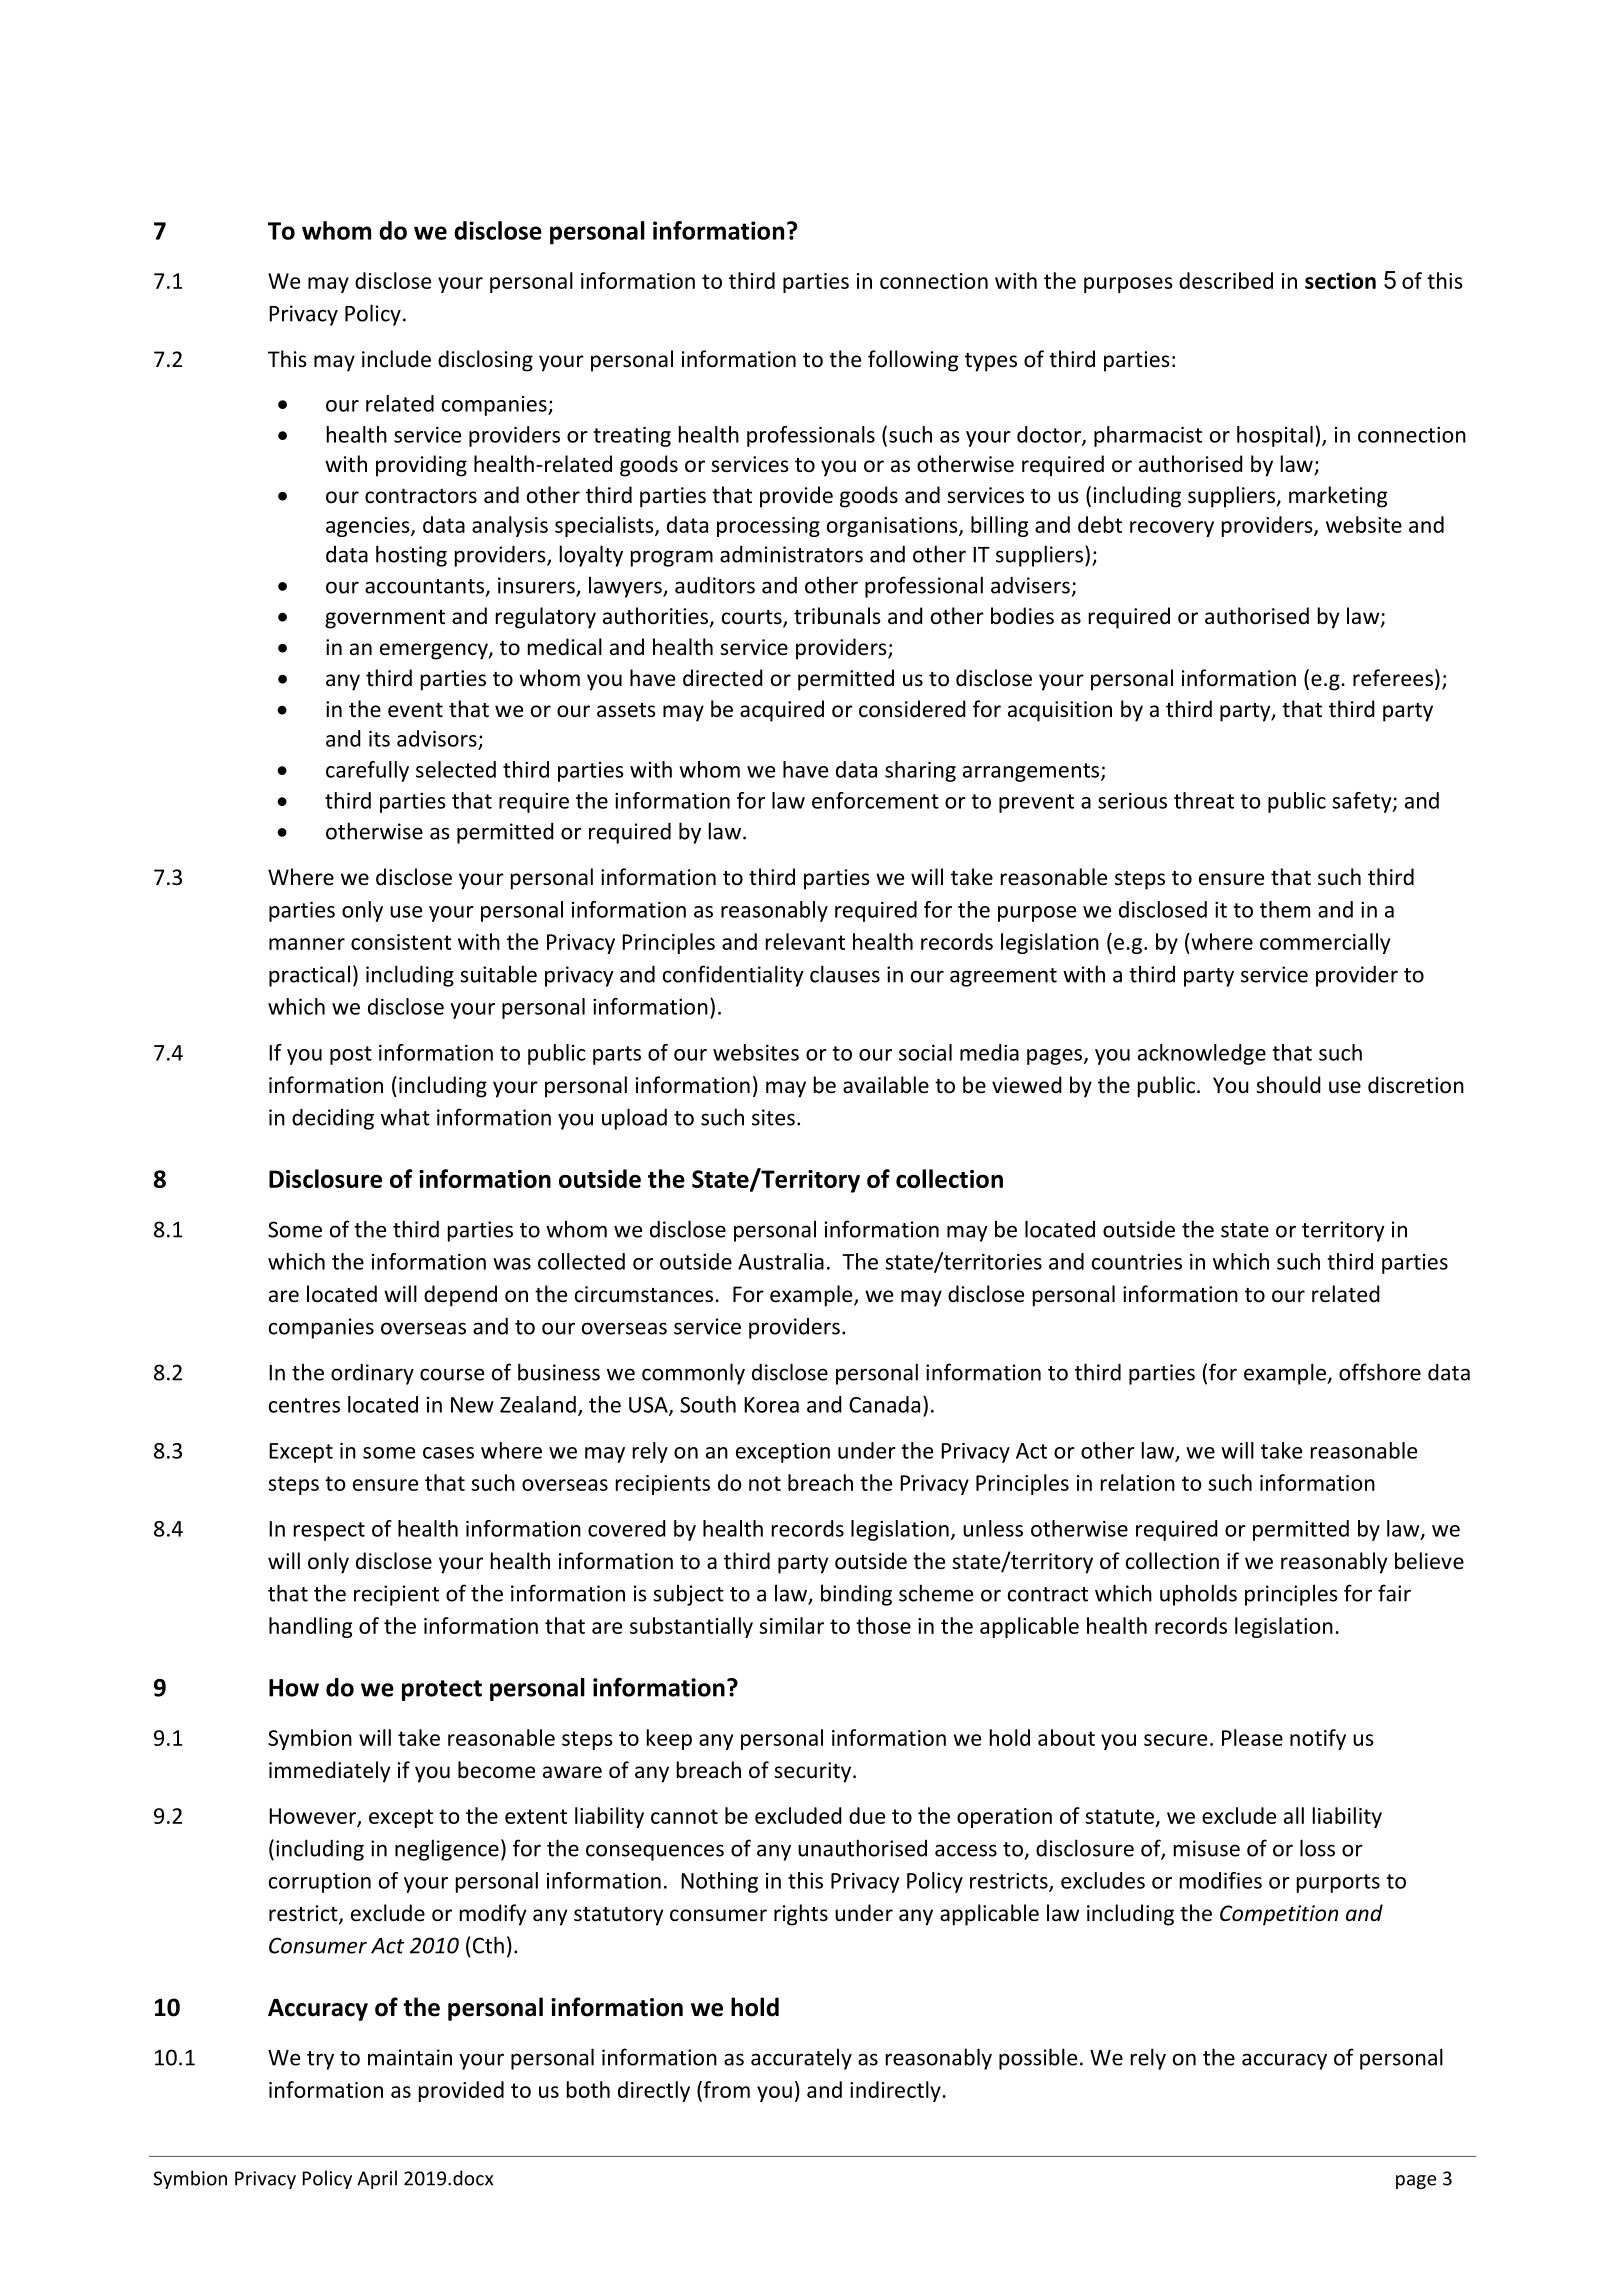  Describe the element at coordinates (1137, 1262) in the screenshot. I see `countries` at that location.
